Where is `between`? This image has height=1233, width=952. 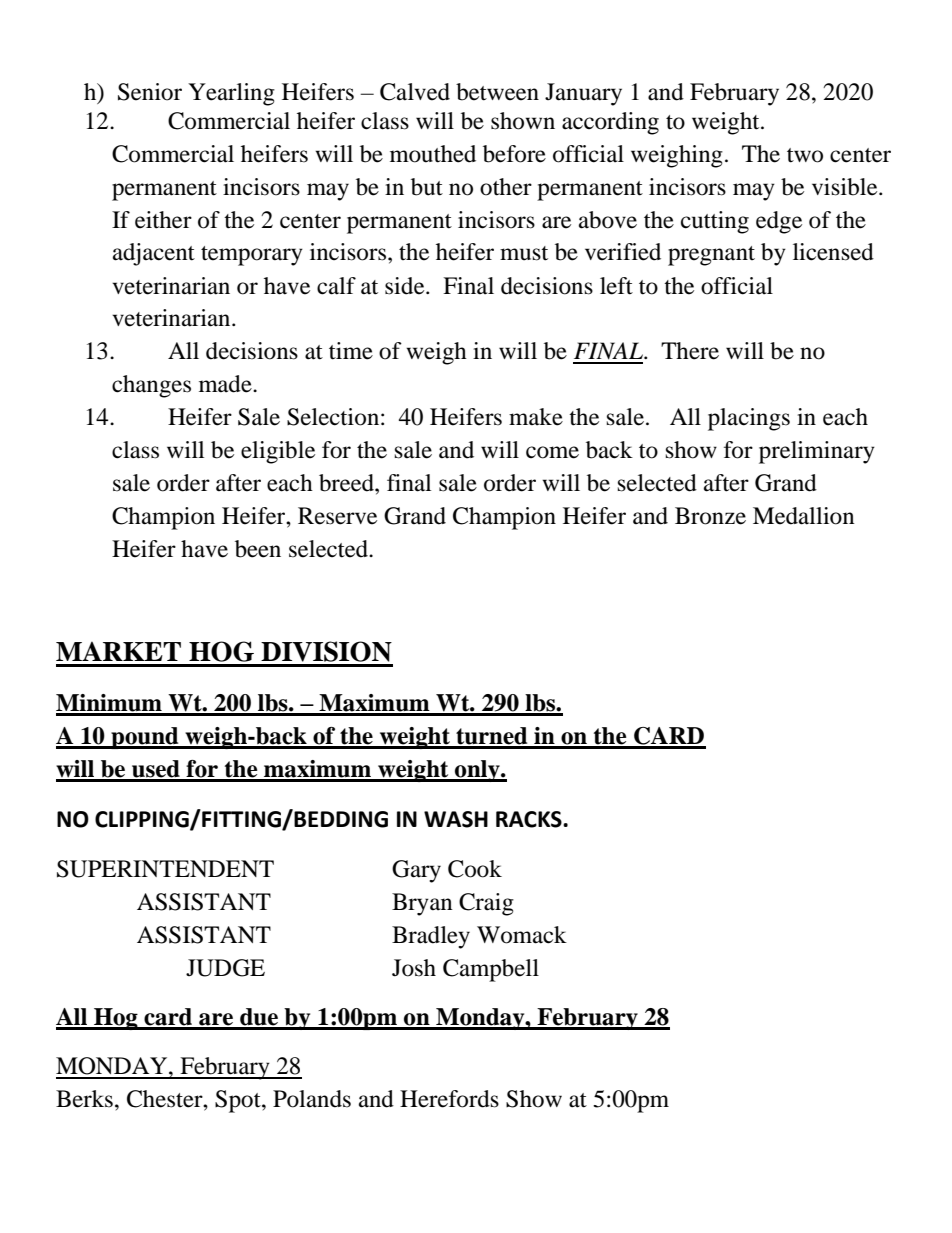
between is located at coordinates (497, 92).
